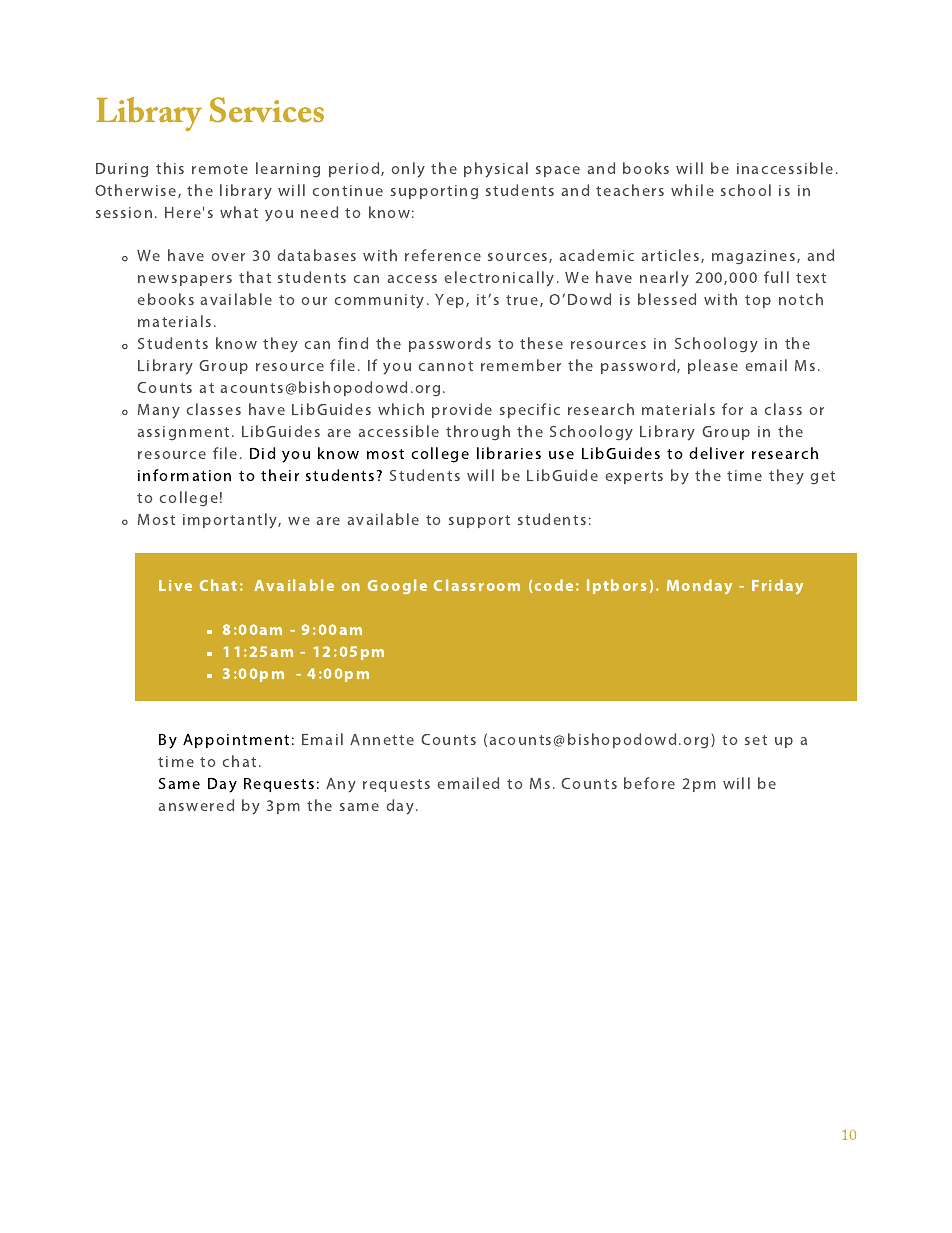  I want to click on Services, so click(267, 110).
